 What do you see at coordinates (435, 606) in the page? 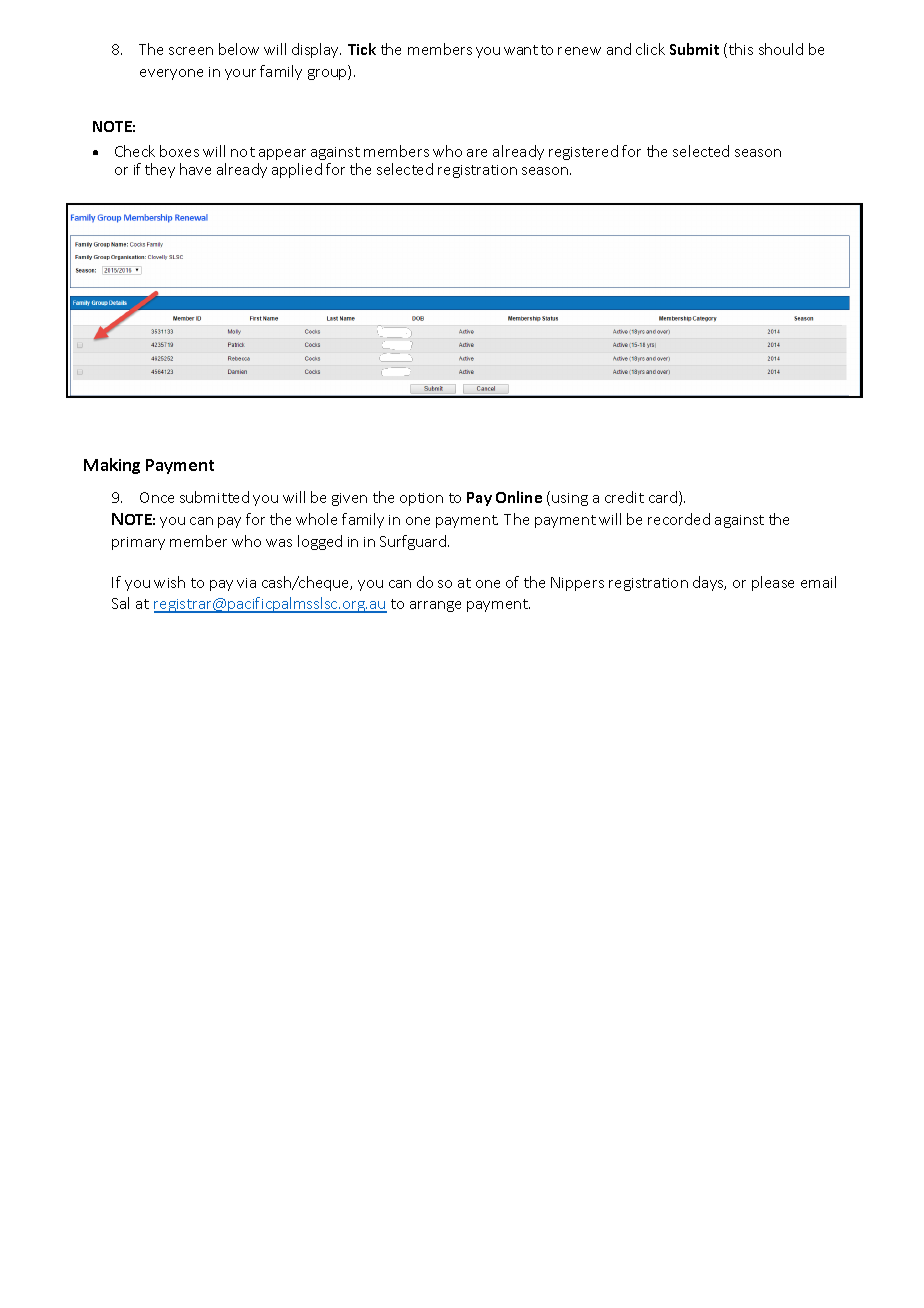
I see `arrange` at bounding box center [435, 606].
